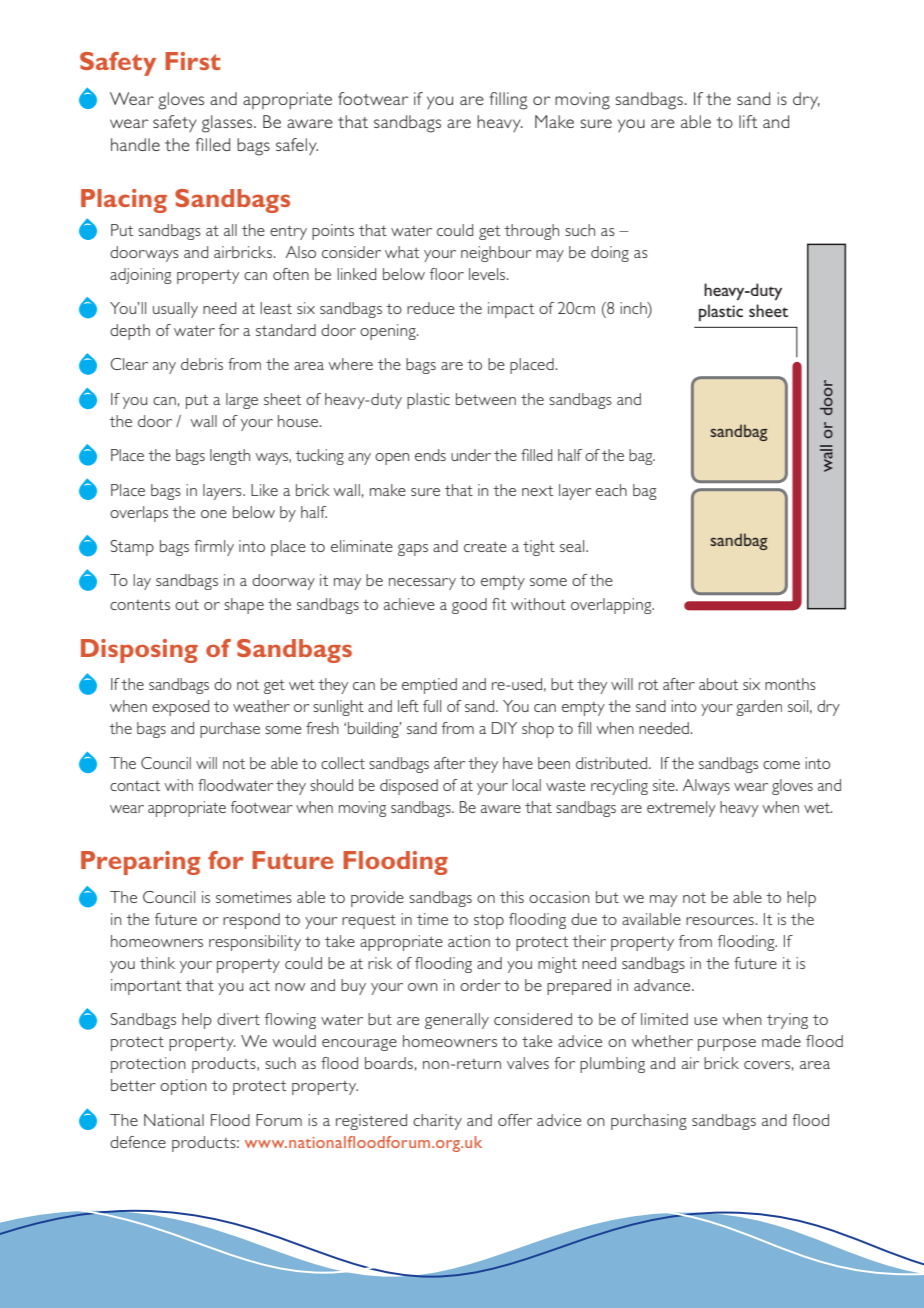 This screenshot has height=1308, width=924. I want to click on good, so click(469, 606).
